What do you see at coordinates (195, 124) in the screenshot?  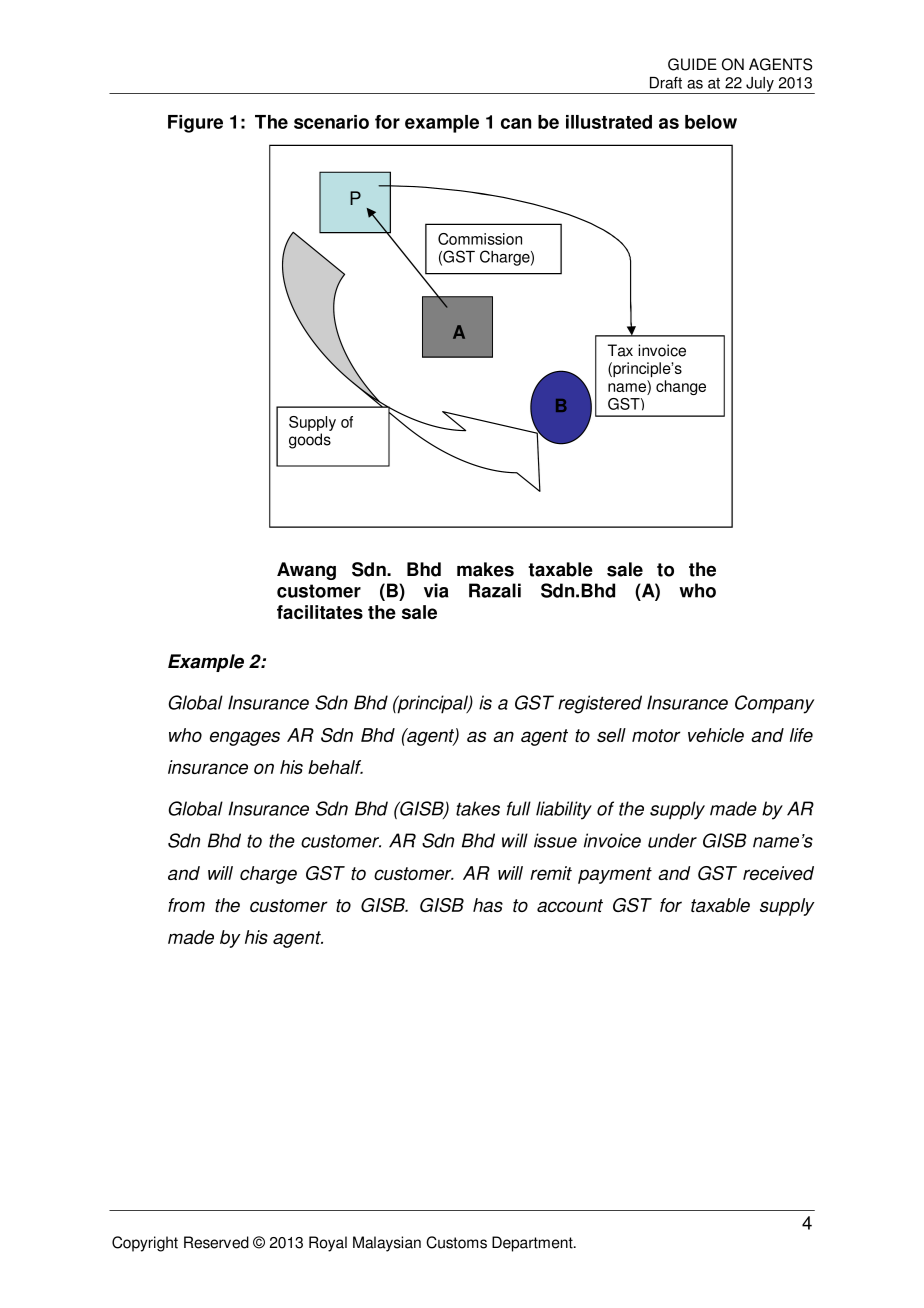 I see `Figure` at bounding box center [195, 124].
